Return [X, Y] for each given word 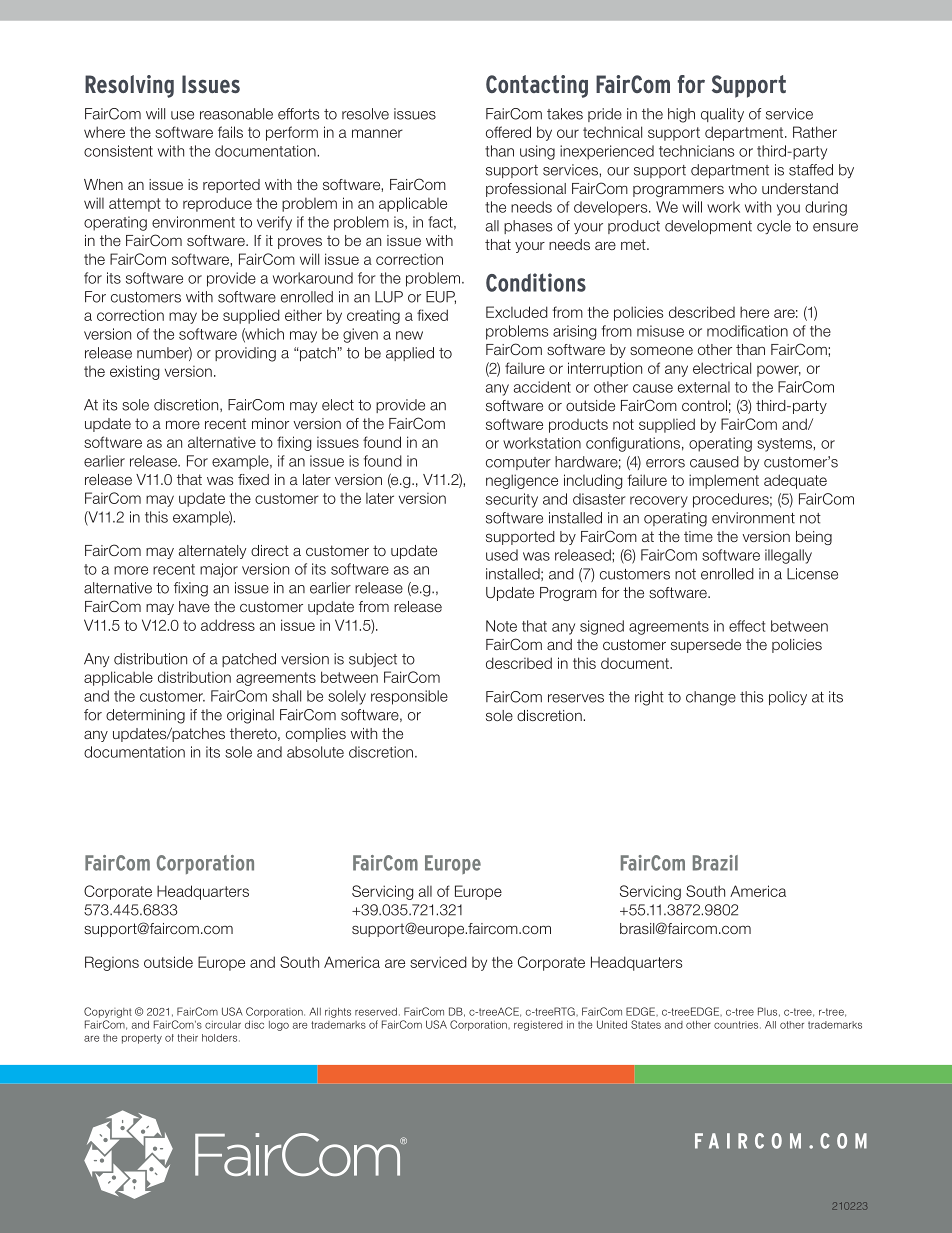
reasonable [236, 114]
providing [245, 354]
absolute [315, 752]
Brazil [715, 863]
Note [501, 626]
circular [223, 1024]
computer [518, 463]
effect [747, 626]
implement [724, 481]
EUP [441, 297]
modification [747, 331]
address [228, 625]
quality [722, 115]
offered [508, 132]
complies [316, 735]
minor [270, 423]
